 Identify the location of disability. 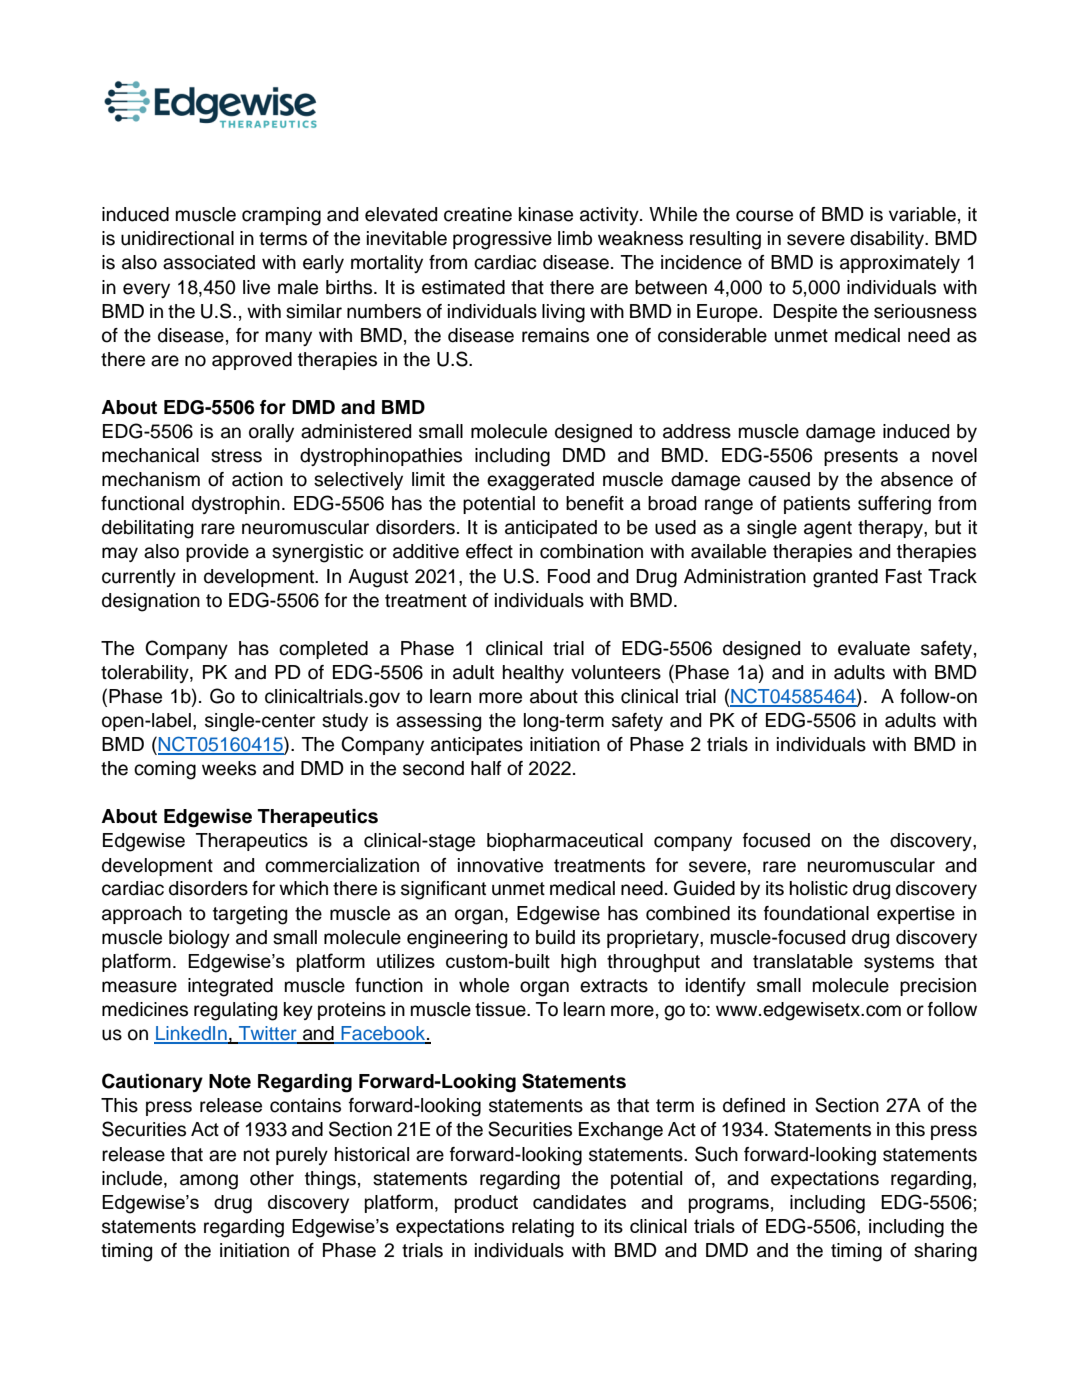
(888, 240).
